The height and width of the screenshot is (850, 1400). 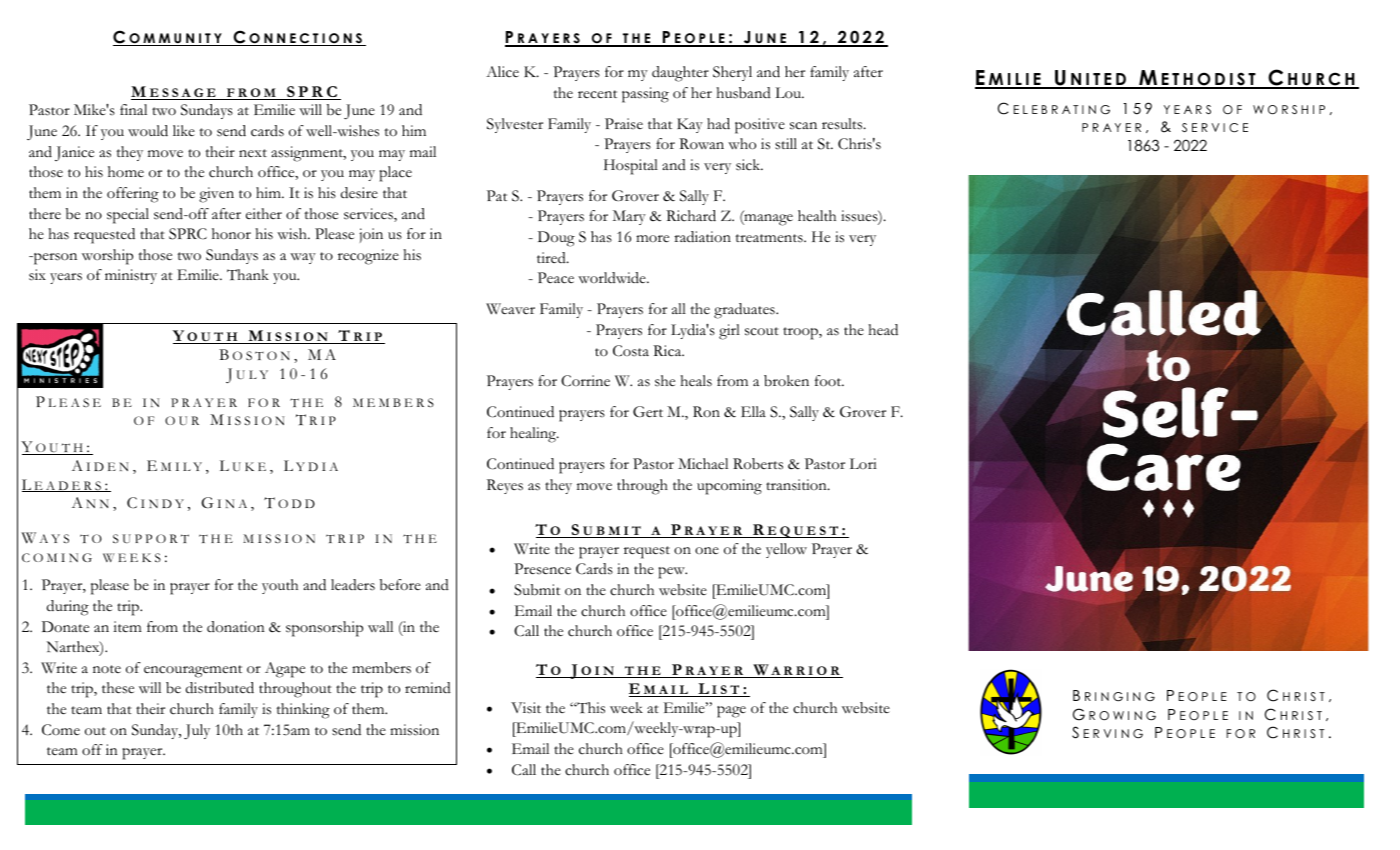 What do you see at coordinates (753, 411) in the screenshot?
I see `Ella` at bounding box center [753, 411].
